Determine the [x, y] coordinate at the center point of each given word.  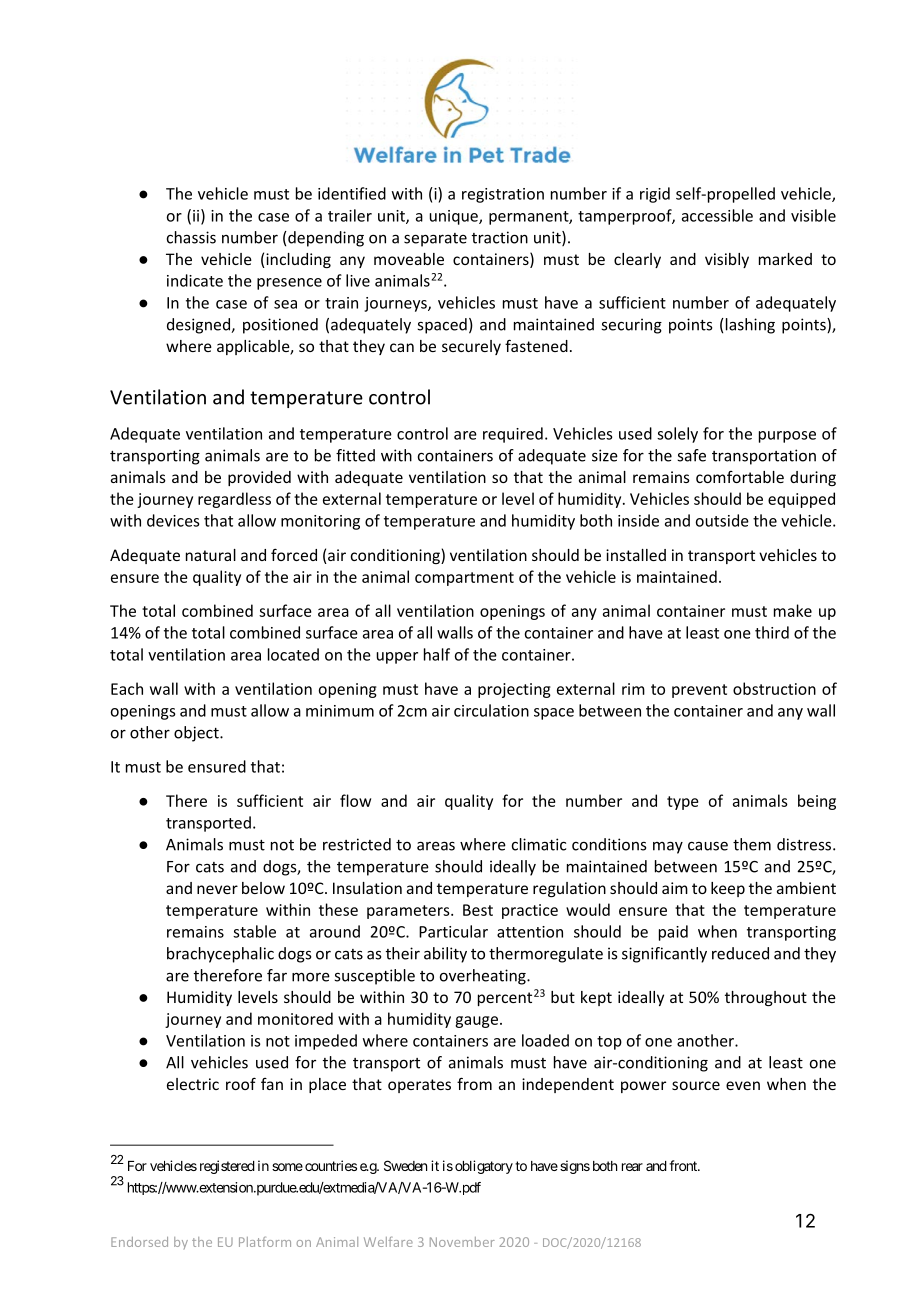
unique [454, 217]
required [513, 435]
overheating [484, 977]
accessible [717, 215]
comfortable [740, 477]
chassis [191, 237]
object [197, 734]
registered [225, 1167]
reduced [740, 953]
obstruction [774, 688]
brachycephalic [220, 955]
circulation [491, 710]
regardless [234, 500]
